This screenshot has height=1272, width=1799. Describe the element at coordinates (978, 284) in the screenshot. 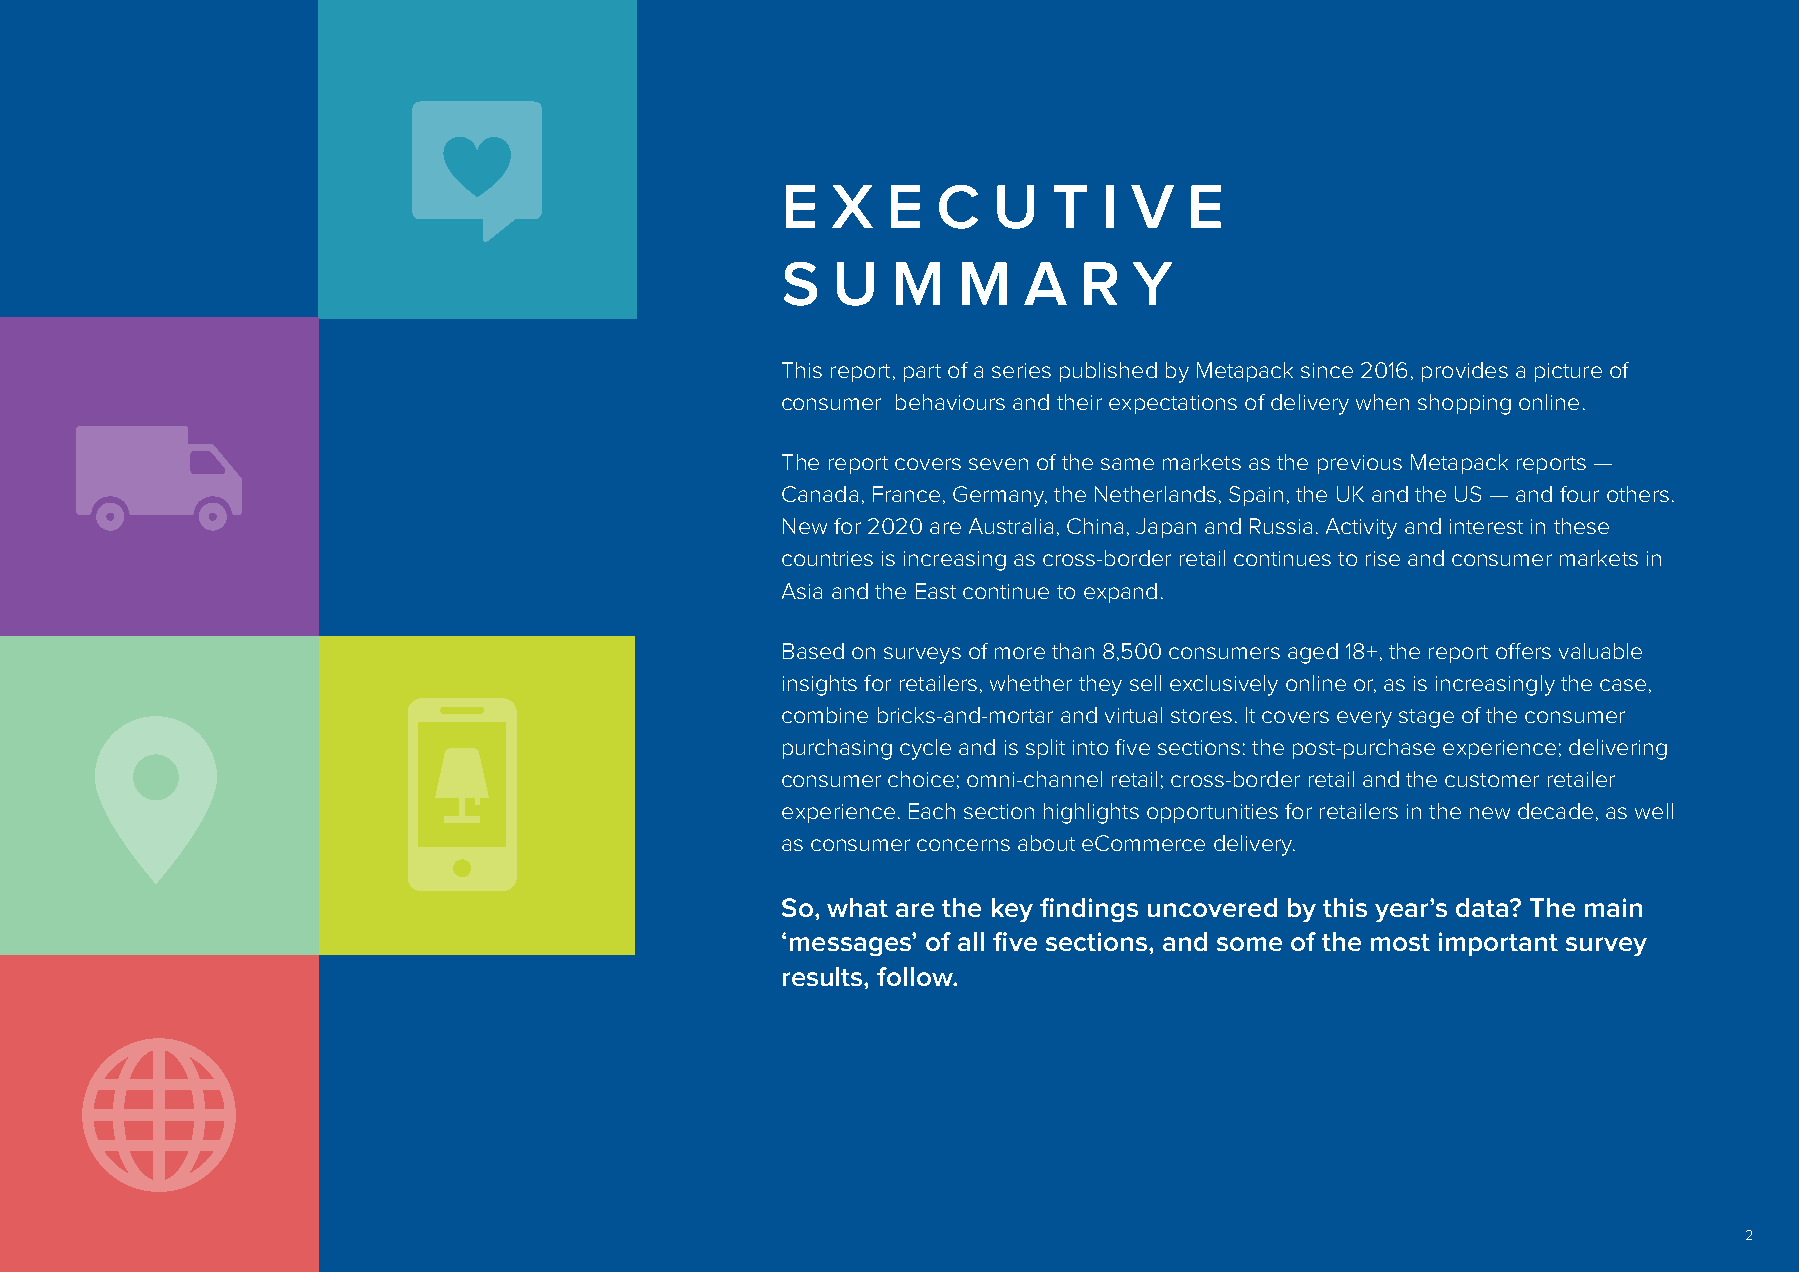

I see `SUMMARY` at that location.
